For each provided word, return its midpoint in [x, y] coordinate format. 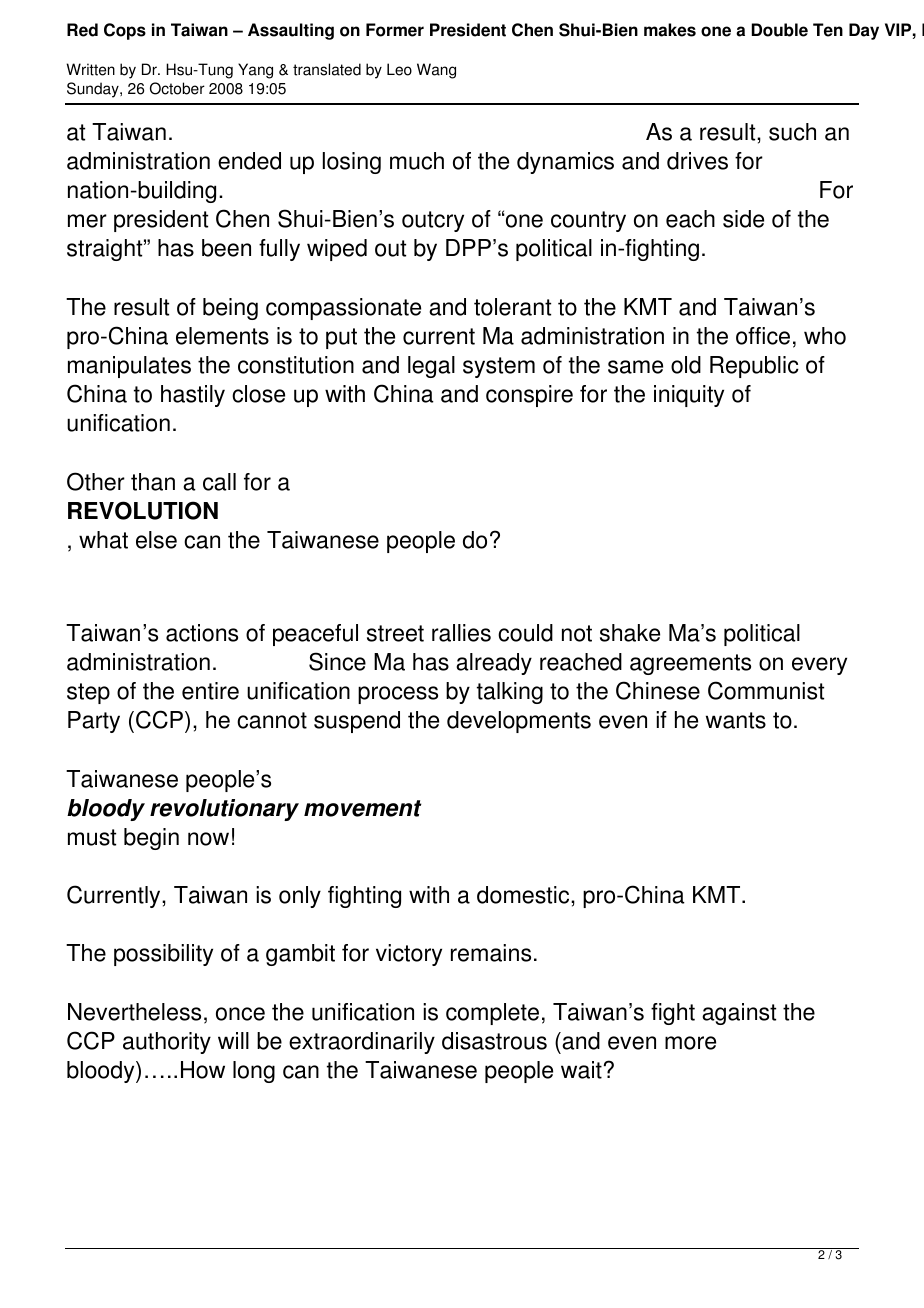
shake [630, 633]
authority [167, 1043]
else [156, 540]
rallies [461, 633]
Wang [436, 71]
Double [780, 30]
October [177, 88]
